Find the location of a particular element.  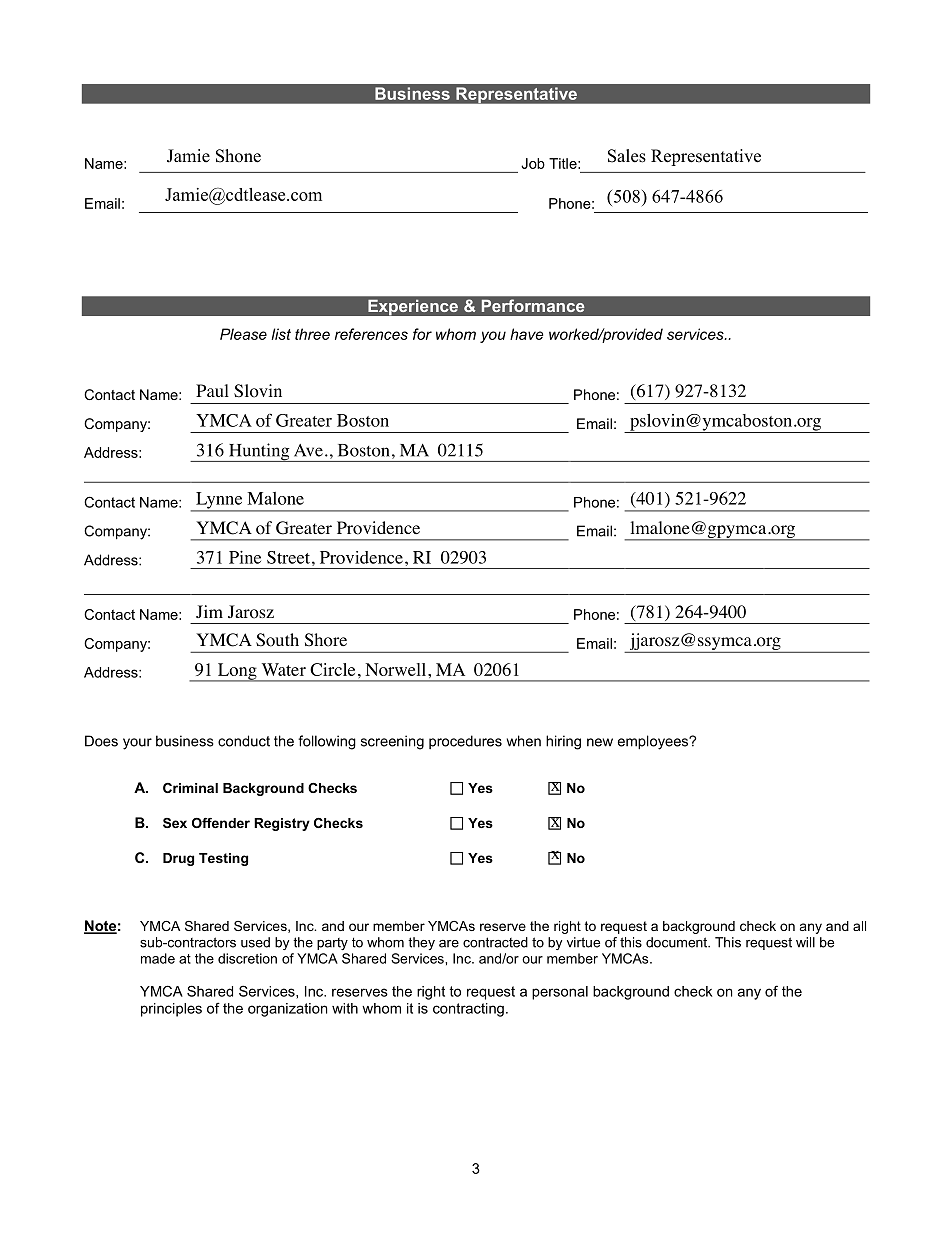

will is located at coordinates (805, 942).
